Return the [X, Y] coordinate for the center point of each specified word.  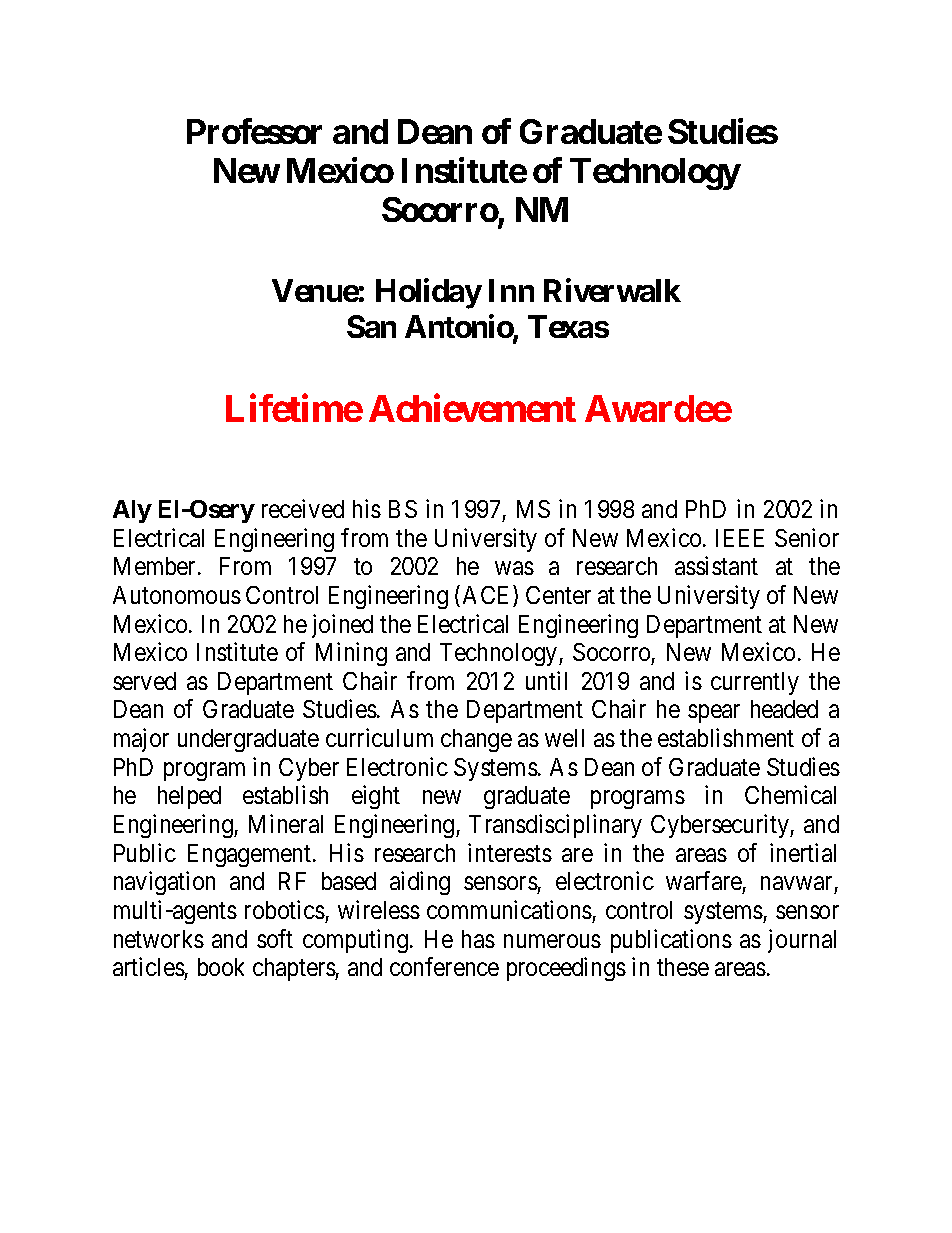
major [141, 740]
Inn [511, 290]
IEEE [740, 538]
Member [156, 566]
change [476, 740]
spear [714, 714]
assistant [716, 565]
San [371, 326]
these [683, 967]
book [221, 967]
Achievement [472, 408]
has [478, 939]
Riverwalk [612, 290]
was [514, 568]
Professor [254, 131]
